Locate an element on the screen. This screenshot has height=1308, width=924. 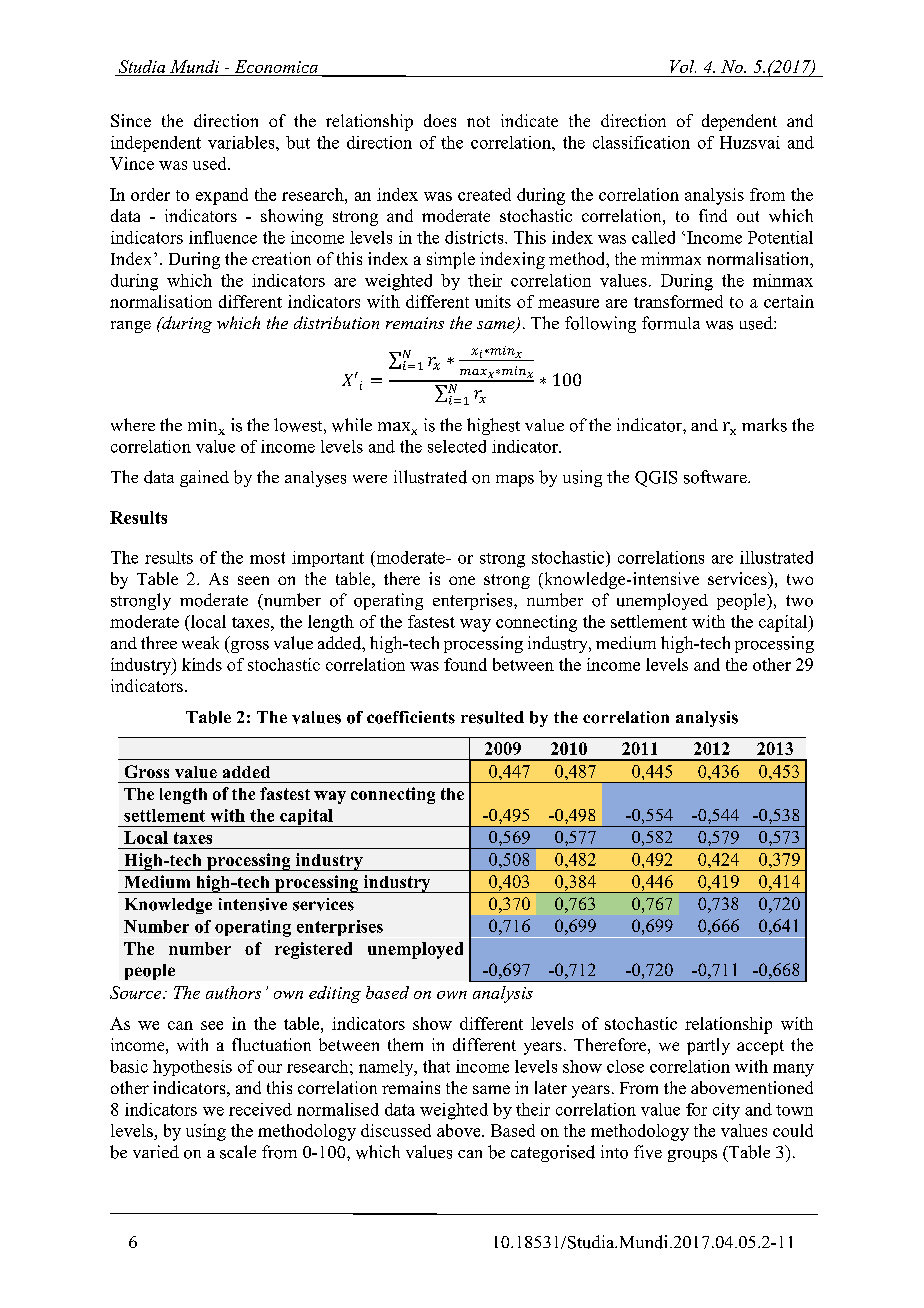
kinds is located at coordinates (202, 664).
